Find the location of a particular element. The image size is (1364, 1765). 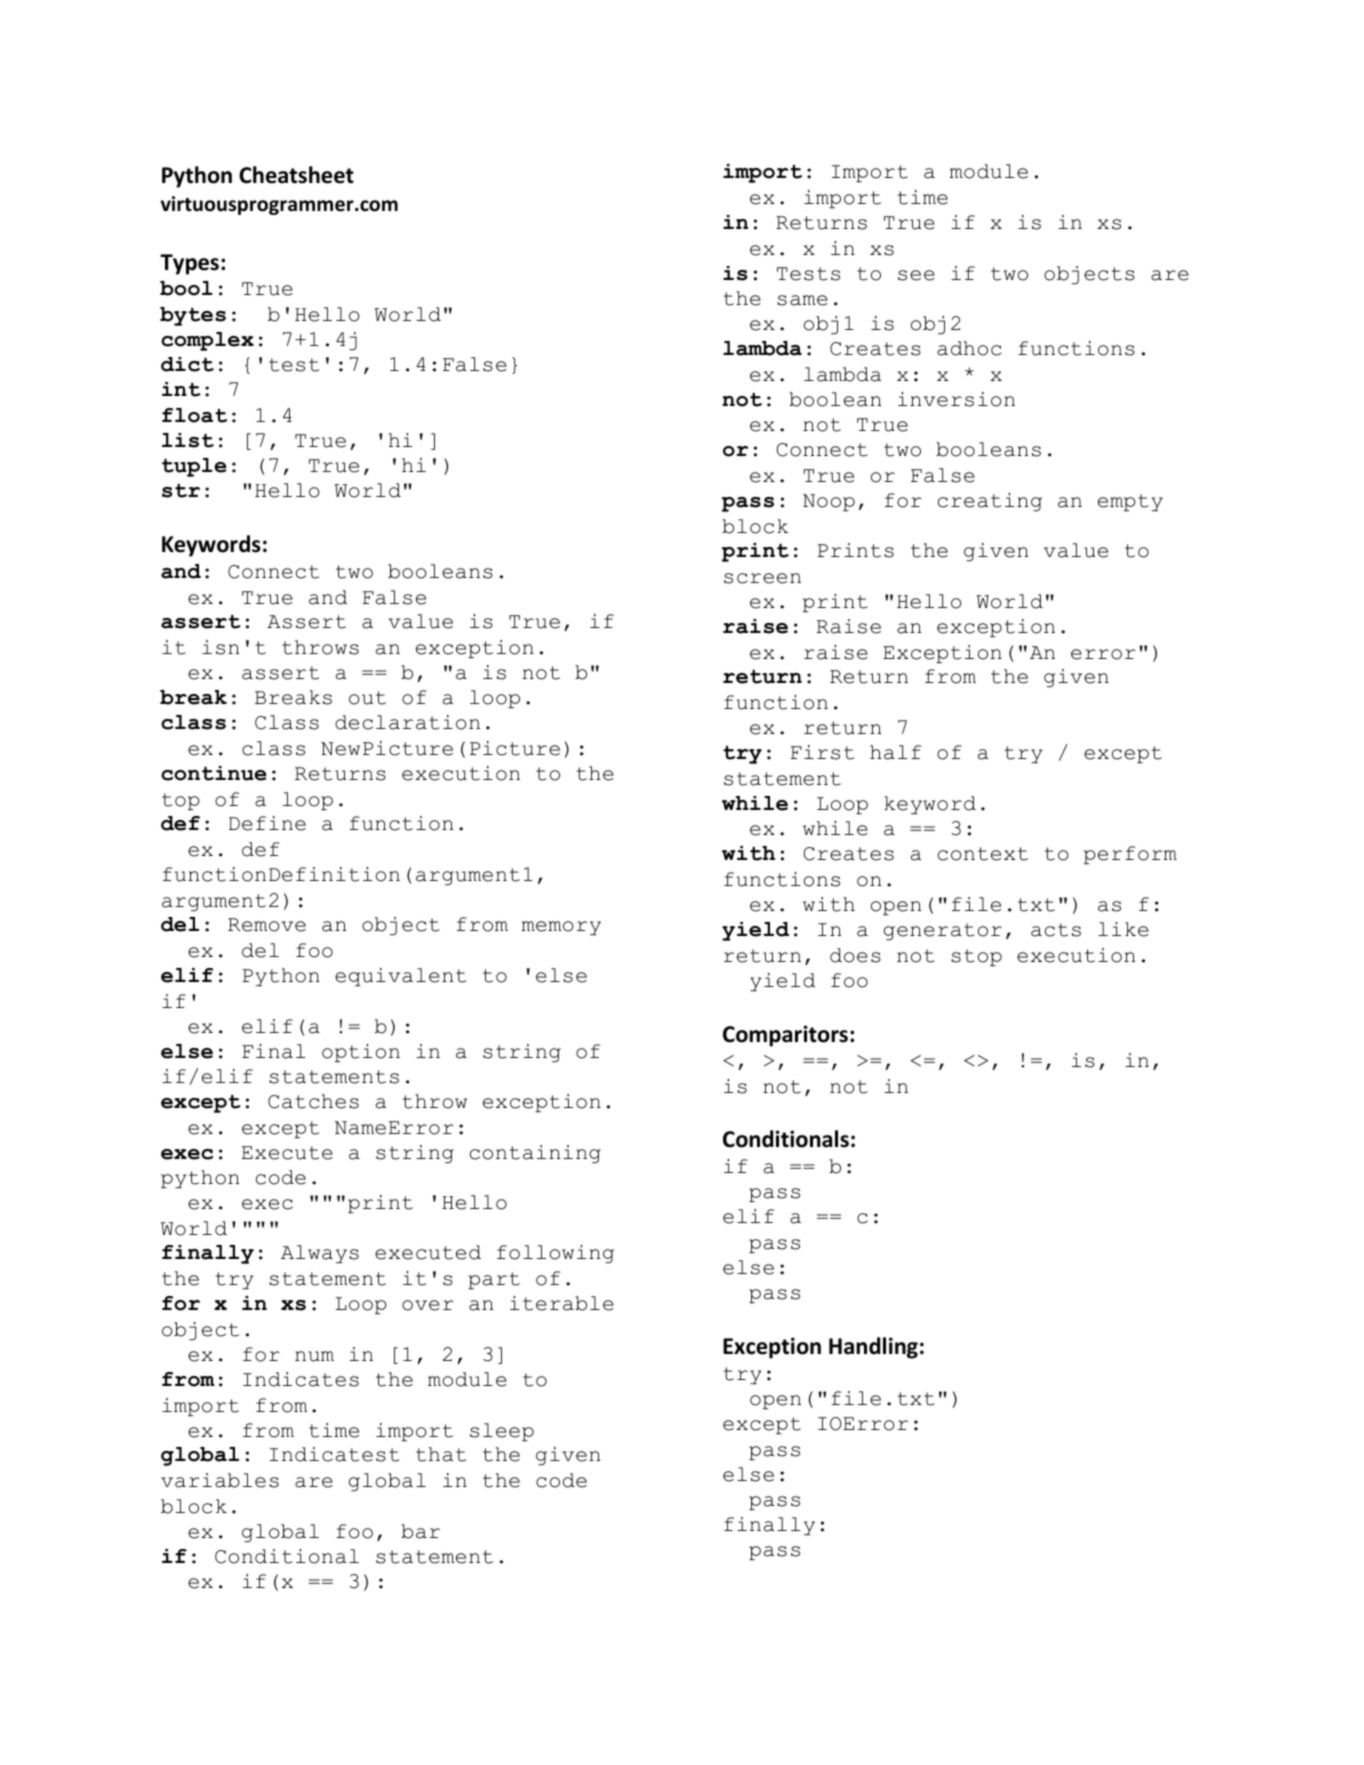

memory is located at coordinates (561, 928).
